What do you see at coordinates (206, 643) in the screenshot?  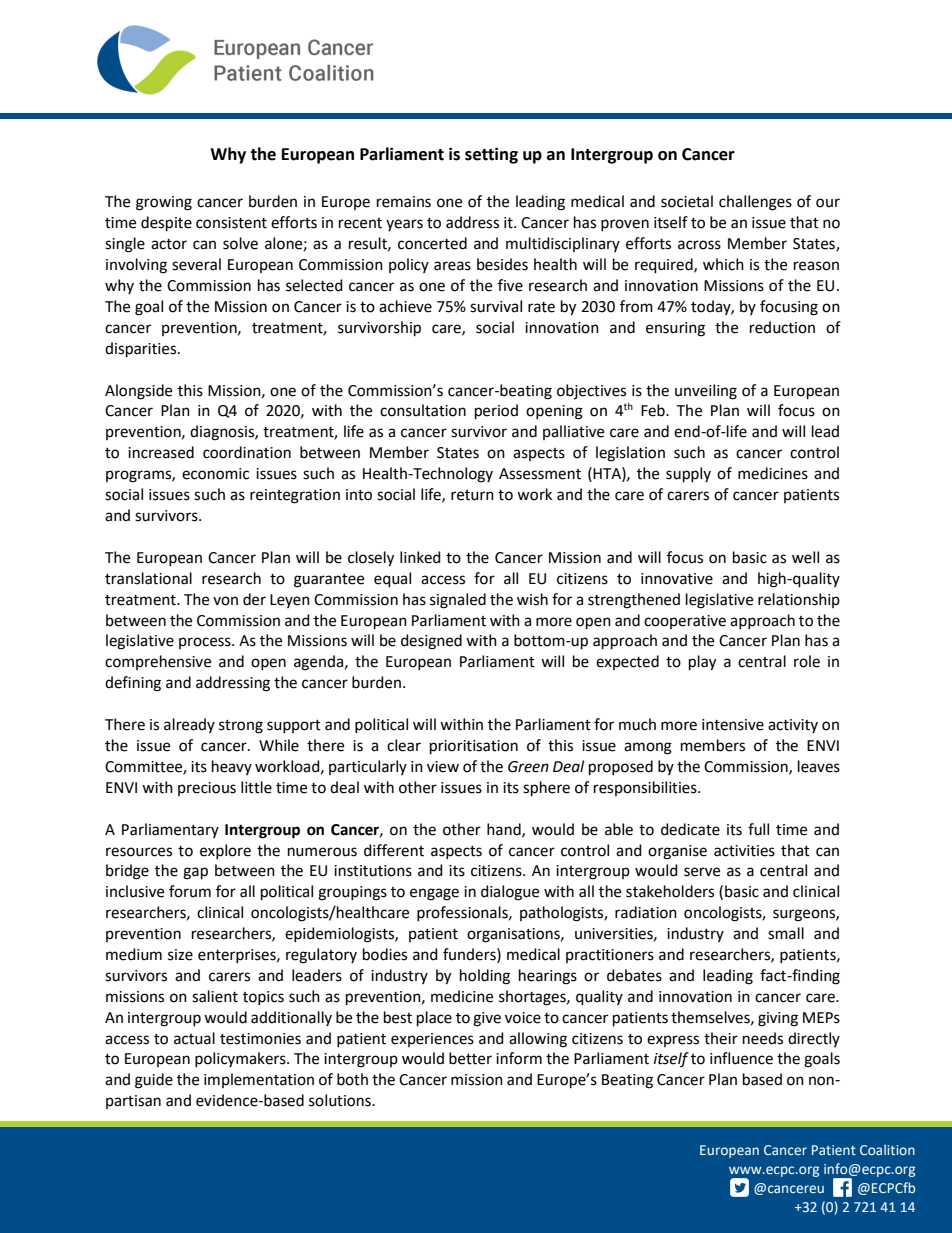 I see `process` at bounding box center [206, 643].
